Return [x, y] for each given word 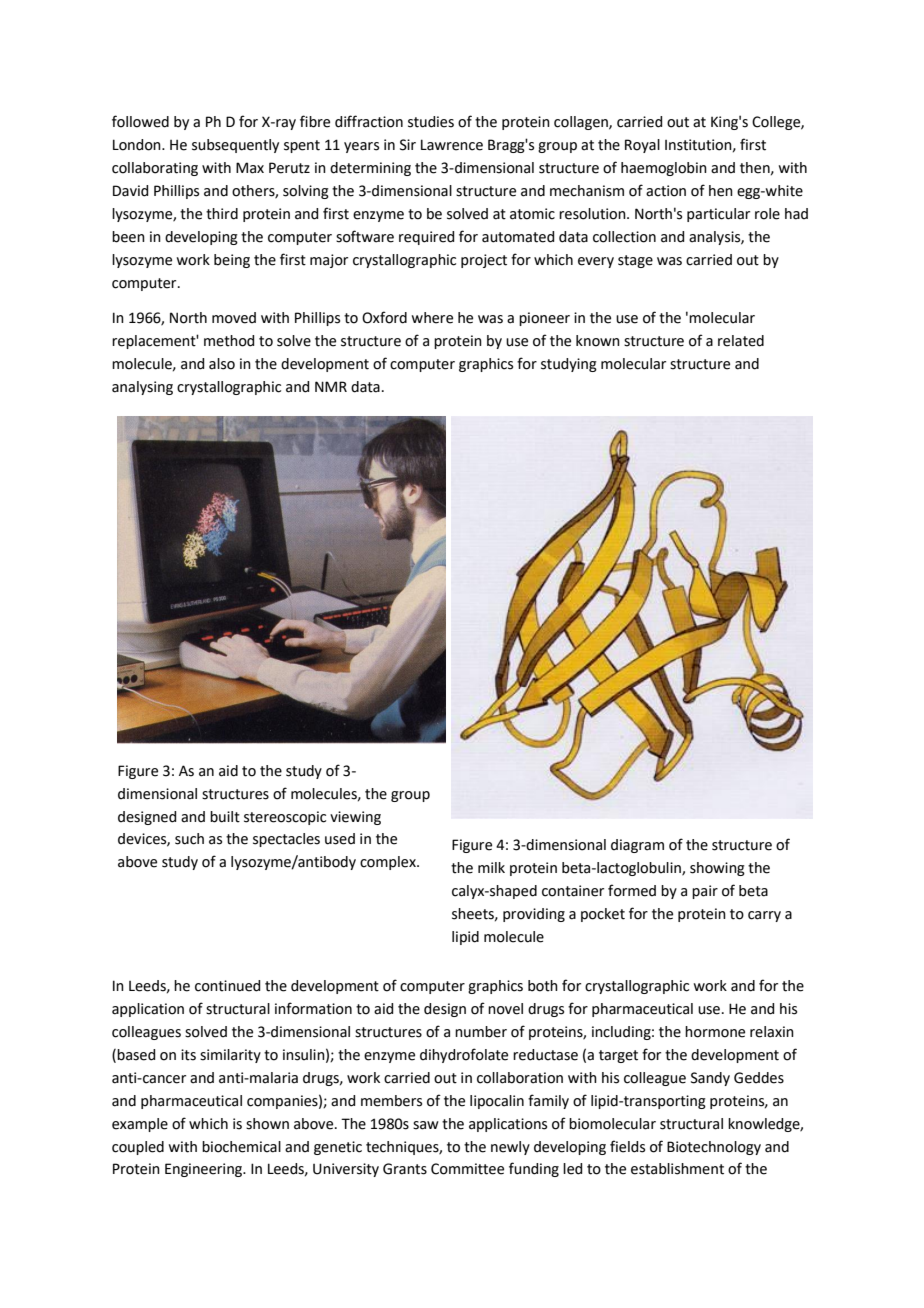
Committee [467, 1169]
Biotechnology [714, 1148]
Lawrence [452, 145]
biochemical [241, 1147]
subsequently [235, 146]
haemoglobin [664, 169]
